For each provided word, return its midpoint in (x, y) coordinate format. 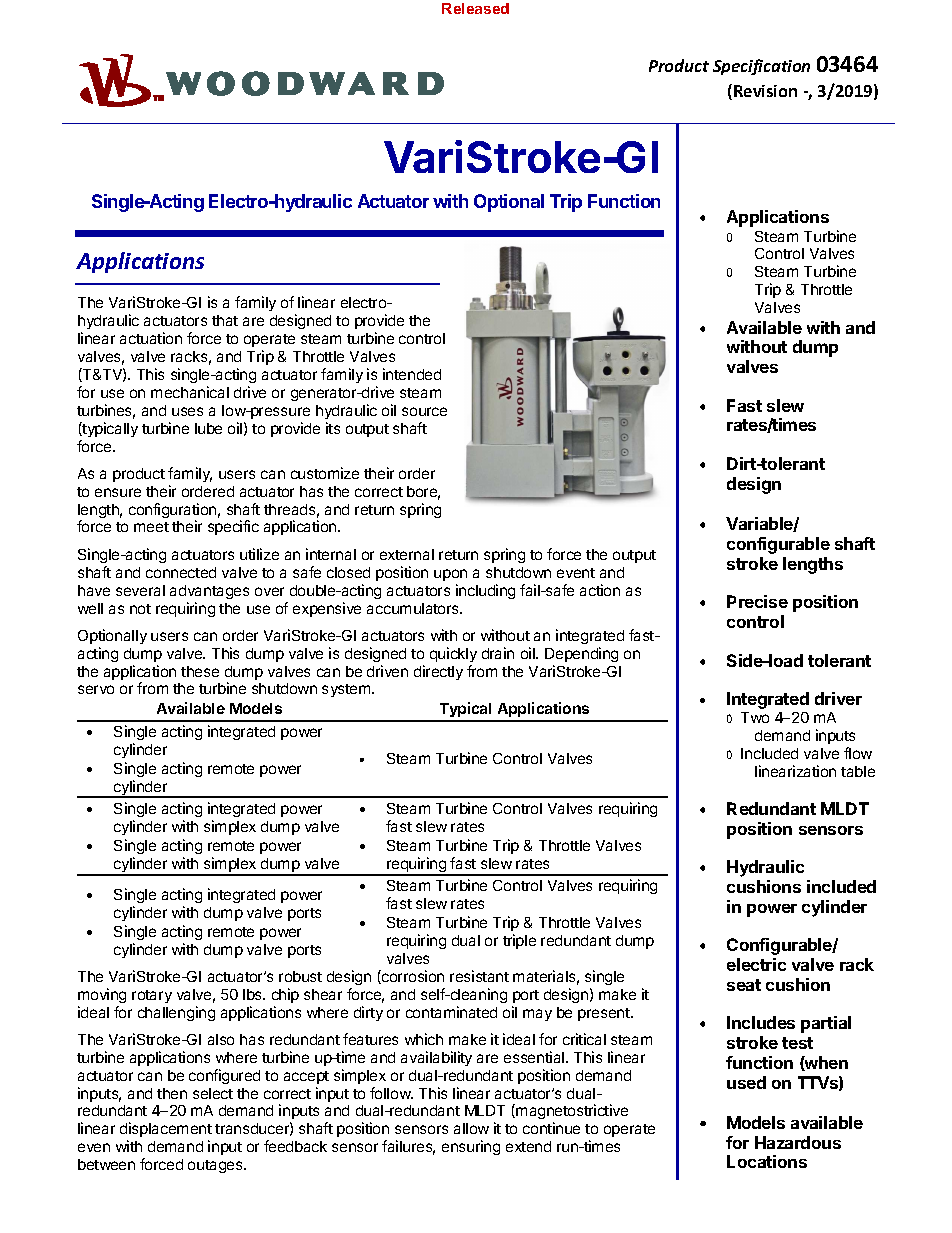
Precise (757, 601)
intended (412, 374)
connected (181, 572)
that (225, 320)
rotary (152, 996)
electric (756, 964)
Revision (765, 91)
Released (475, 8)
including (485, 591)
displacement (166, 1131)
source (424, 411)
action (600, 590)
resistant (479, 976)
